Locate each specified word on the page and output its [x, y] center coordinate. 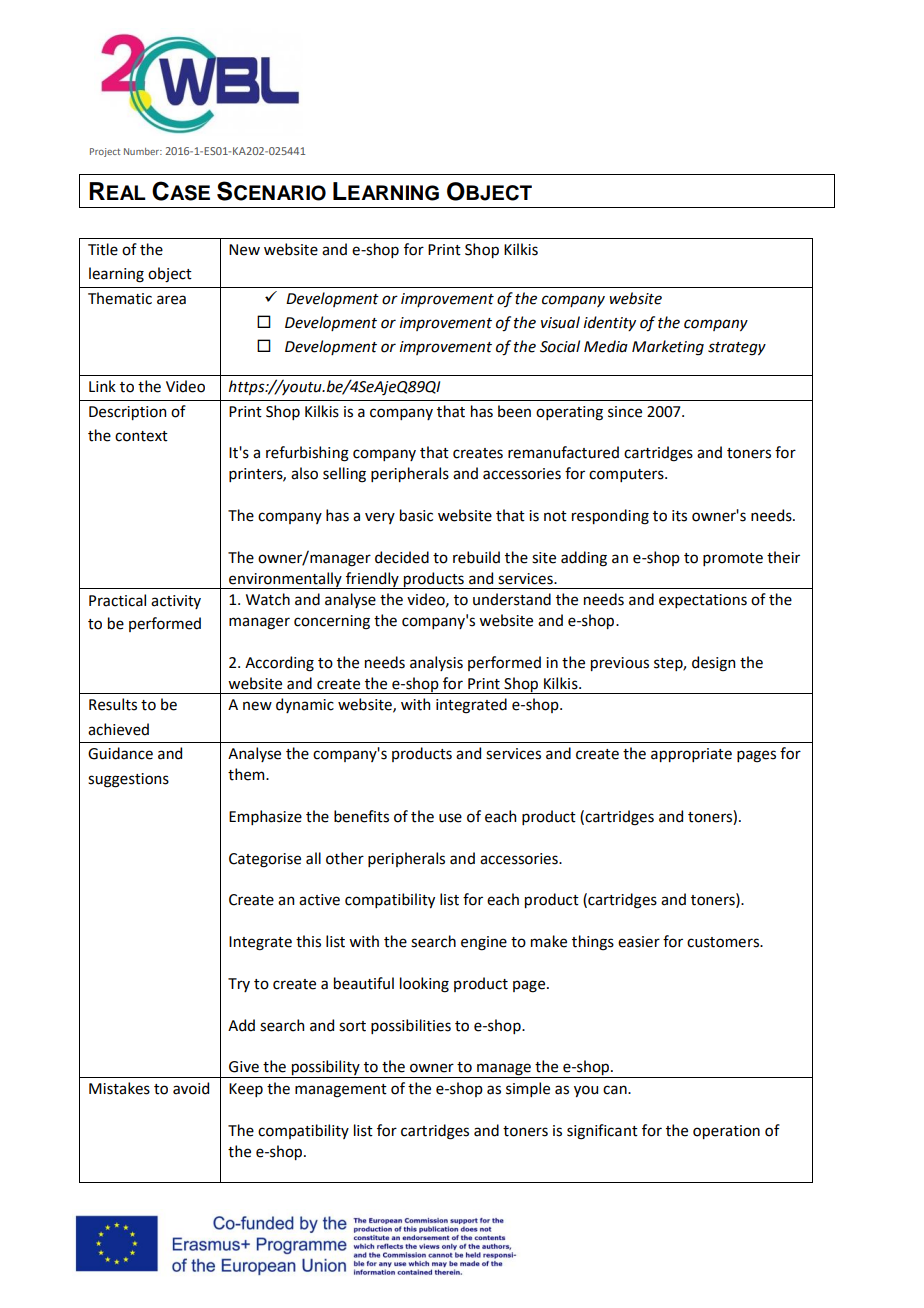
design [713, 664]
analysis [436, 663]
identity [610, 323]
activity [176, 602]
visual [560, 322]
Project [105, 152]
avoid [191, 1088]
